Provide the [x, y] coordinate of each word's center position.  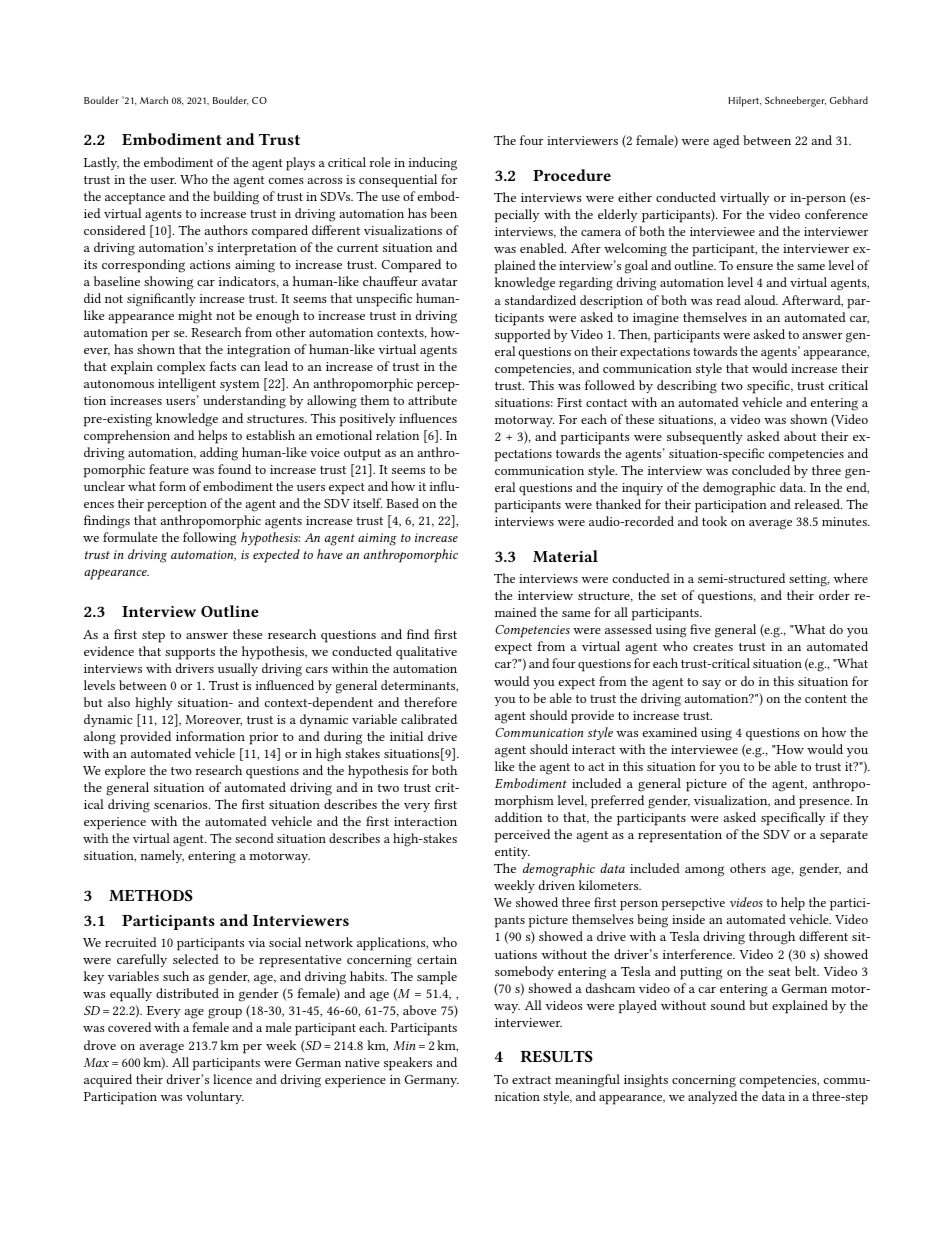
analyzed [712, 1097]
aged [726, 142]
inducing [433, 164]
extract [531, 1080]
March [154, 100]
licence [232, 1079]
